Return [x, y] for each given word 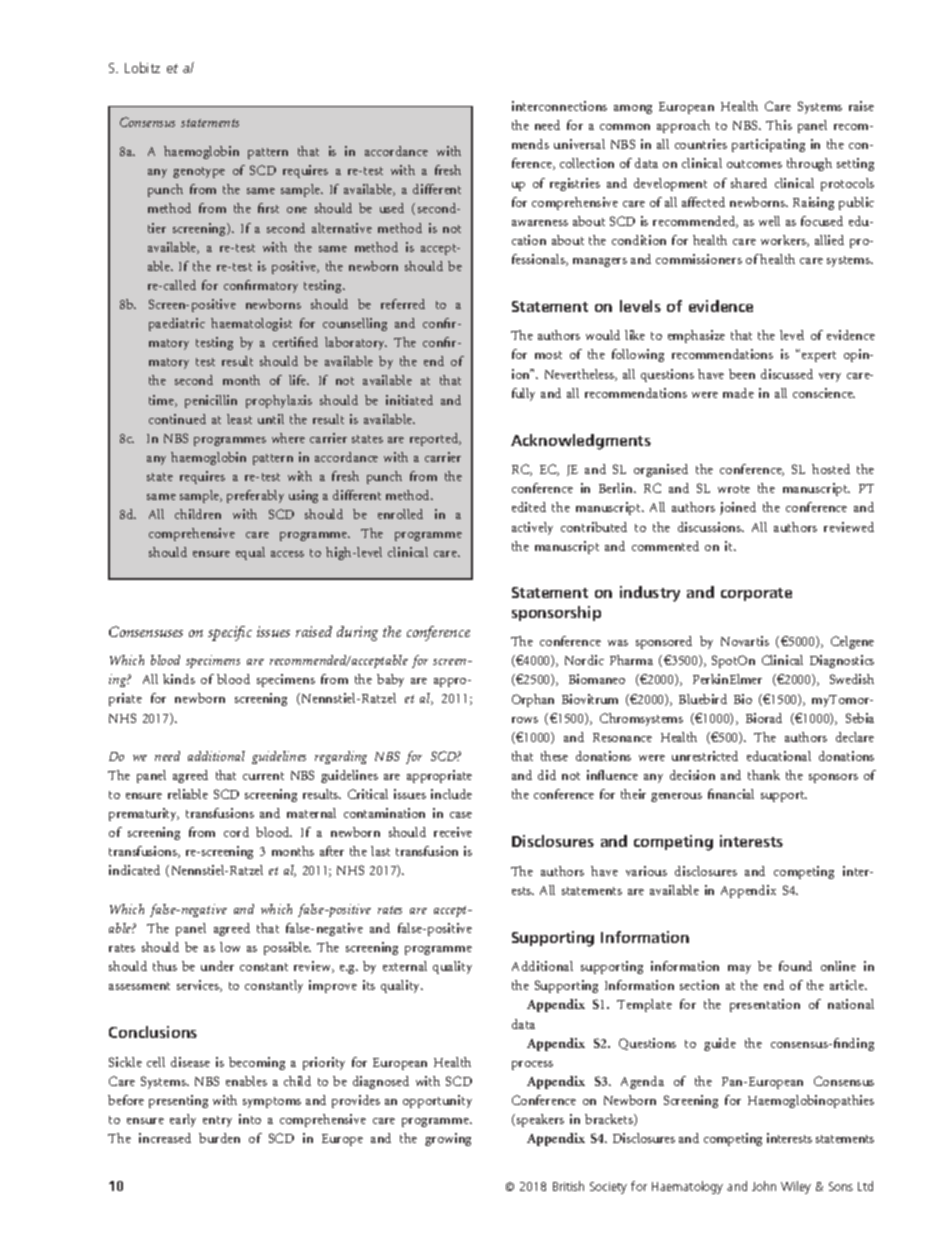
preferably [255, 496]
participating [768, 145]
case [461, 815]
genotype [199, 172]
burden [219, 1138]
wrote [734, 489]
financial [731, 794]
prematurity [144, 814]
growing [448, 1139]
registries [575, 184]
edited [529, 507]
